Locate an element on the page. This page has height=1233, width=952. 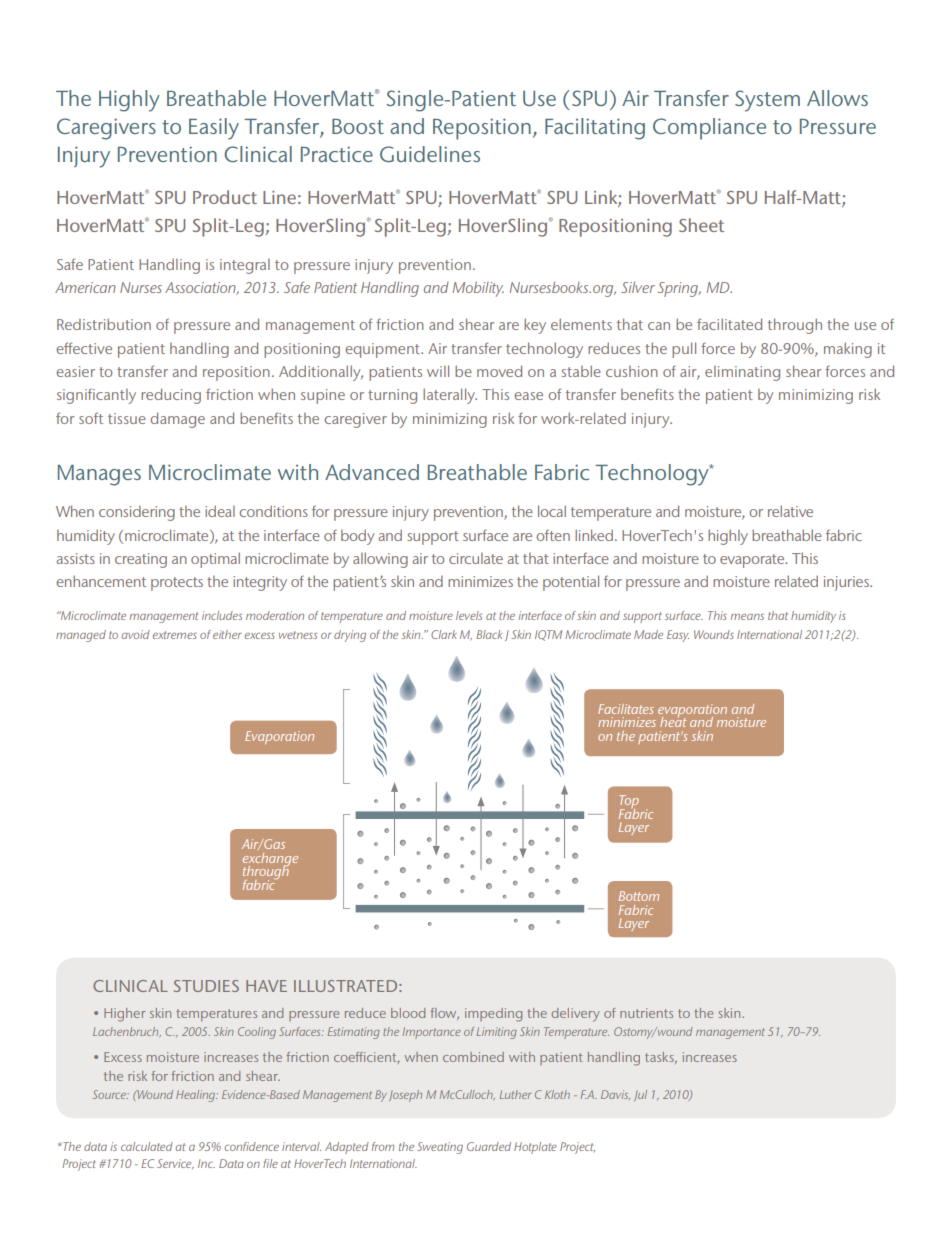
Sweating is located at coordinates (440, 1148).
